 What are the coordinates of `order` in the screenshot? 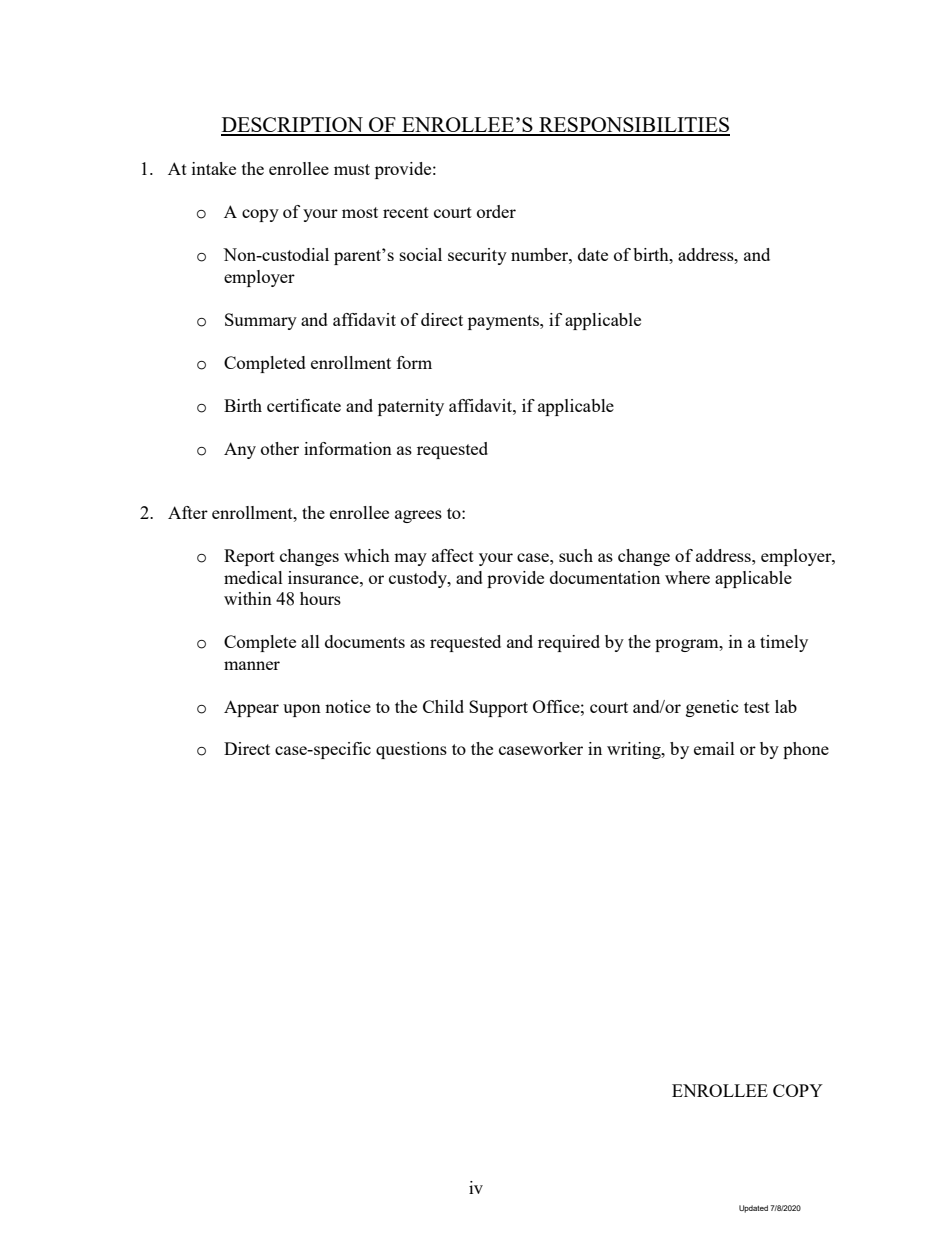 It's located at (496, 211).
